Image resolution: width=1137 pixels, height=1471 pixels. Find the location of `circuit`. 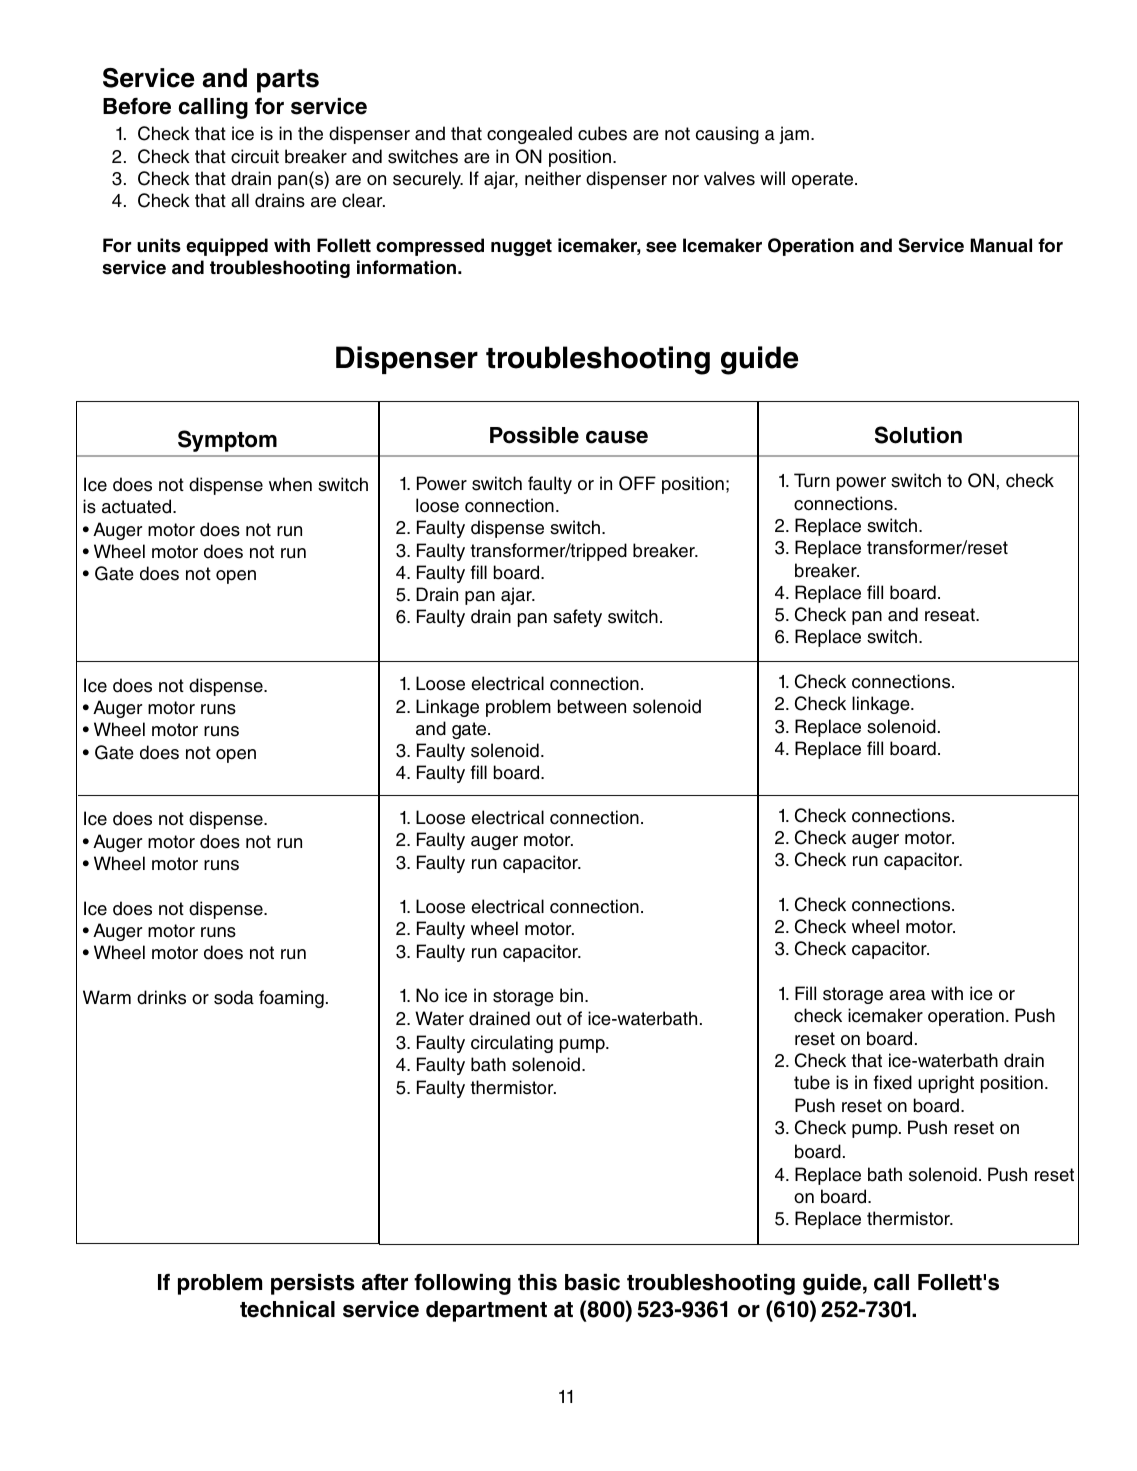

circuit is located at coordinates (255, 156).
